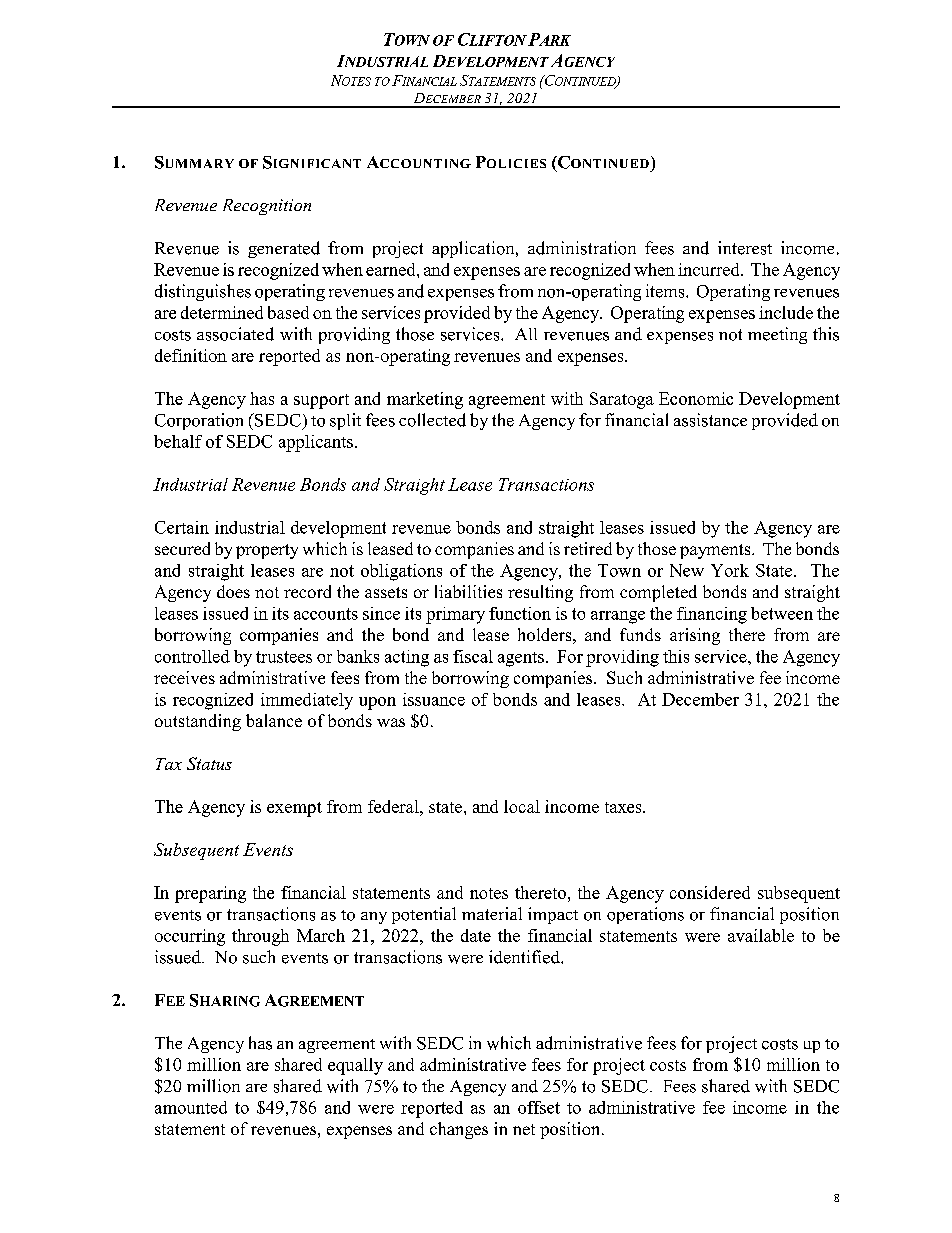 The width and height of the screenshot is (952, 1233). I want to click on preparing, so click(210, 894).
